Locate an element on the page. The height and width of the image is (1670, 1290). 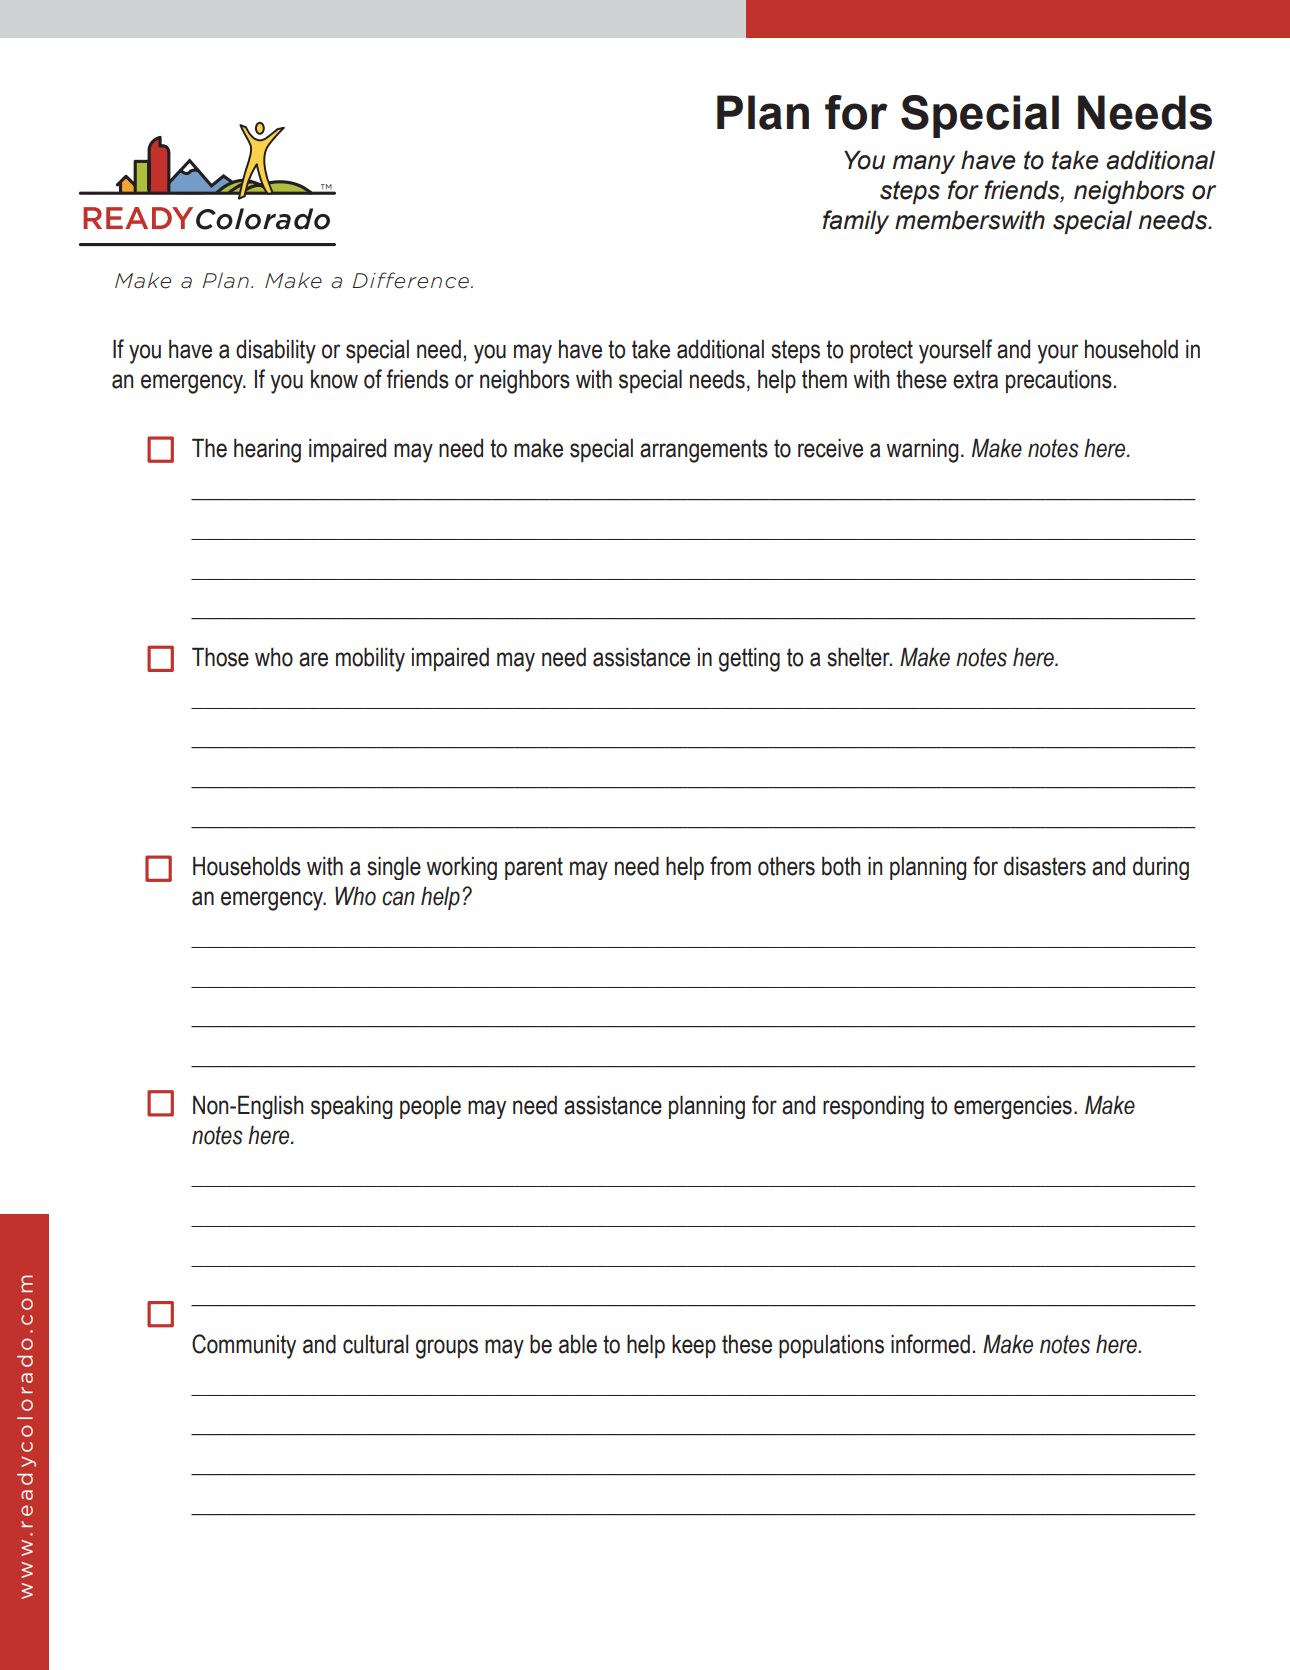
family is located at coordinates (856, 222).
